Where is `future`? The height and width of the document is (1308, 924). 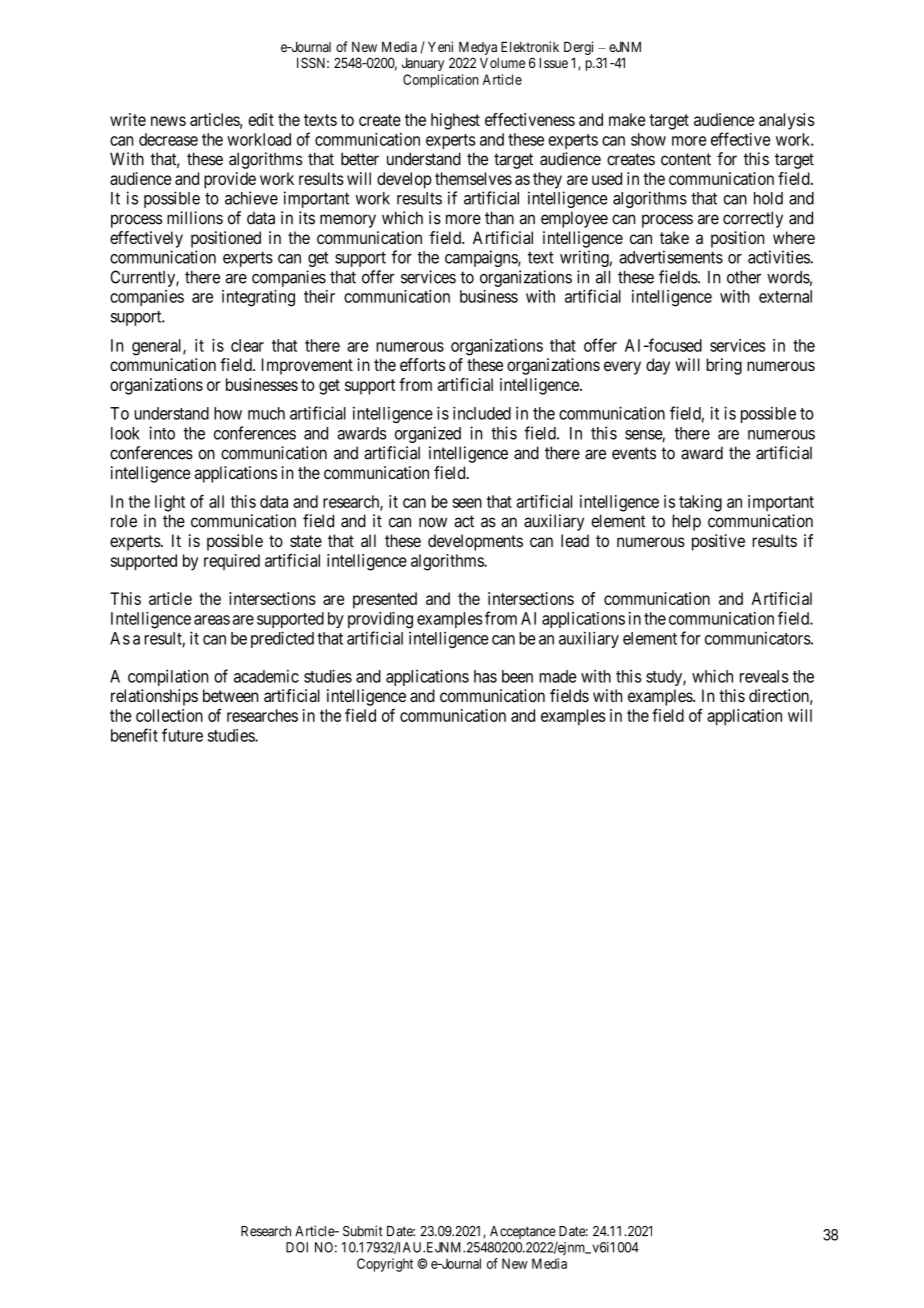
future is located at coordinates (182, 735).
